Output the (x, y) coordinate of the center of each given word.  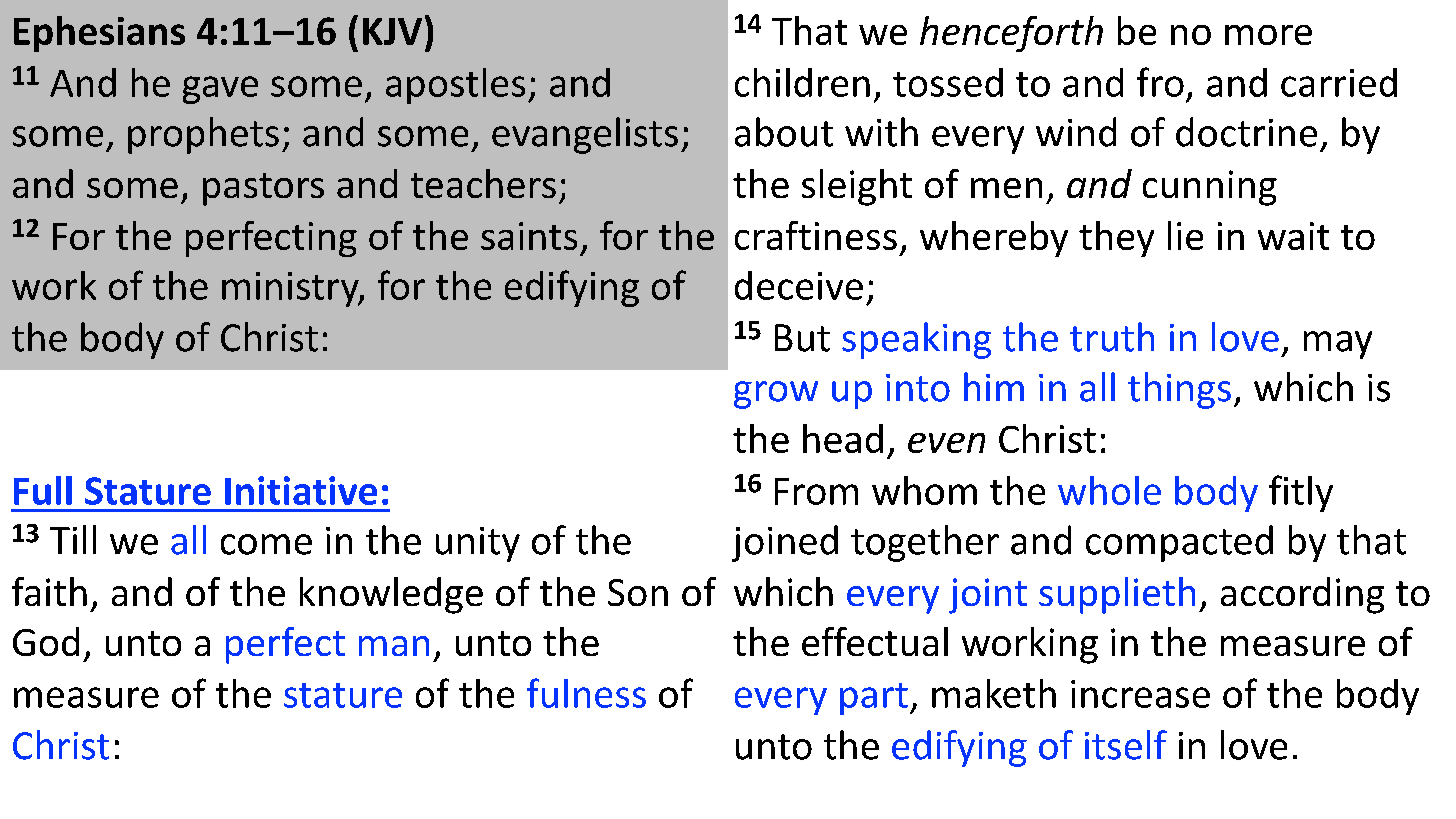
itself (1126, 745)
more (1268, 35)
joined (785, 543)
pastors (263, 189)
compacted (1179, 543)
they (1116, 239)
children (802, 82)
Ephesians (99, 34)
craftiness (816, 235)
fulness (586, 693)
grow (776, 395)
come (266, 544)
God (46, 641)
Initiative (301, 490)
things (1179, 390)
